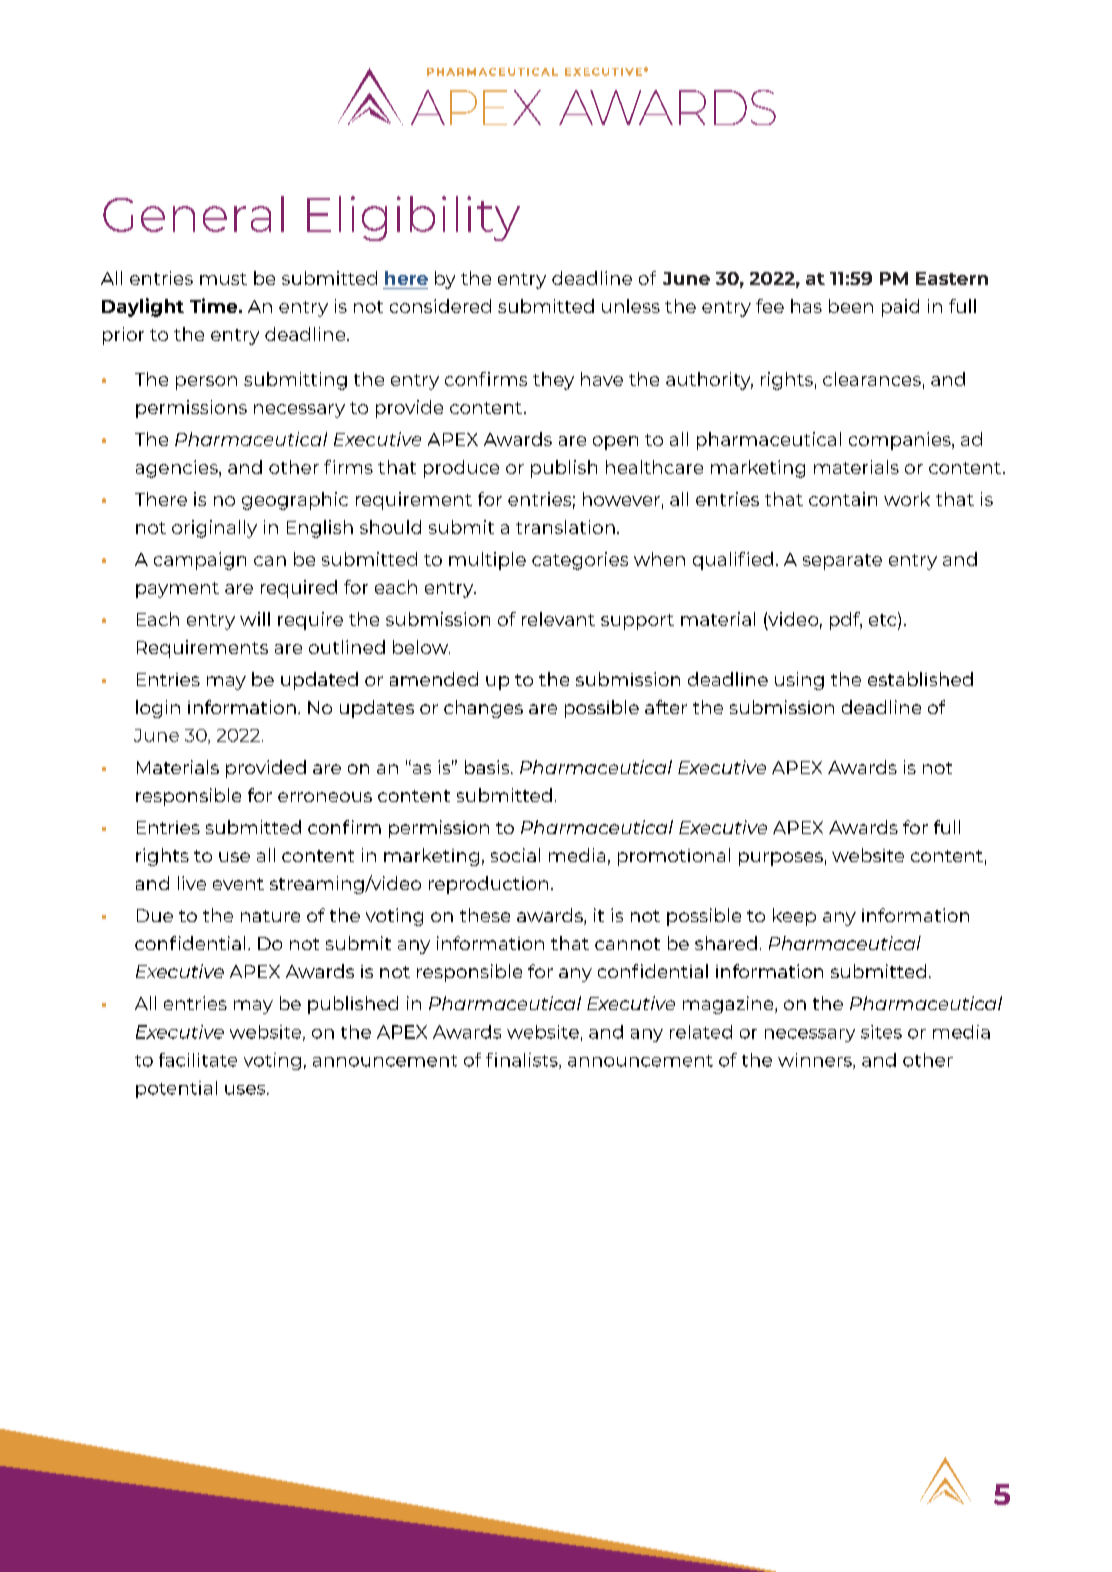 Image resolution: width=1112 pixels, height=1572 pixels. What do you see at coordinates (158, 709) in the image?
I see `login` at bounding box center [158, 709].
